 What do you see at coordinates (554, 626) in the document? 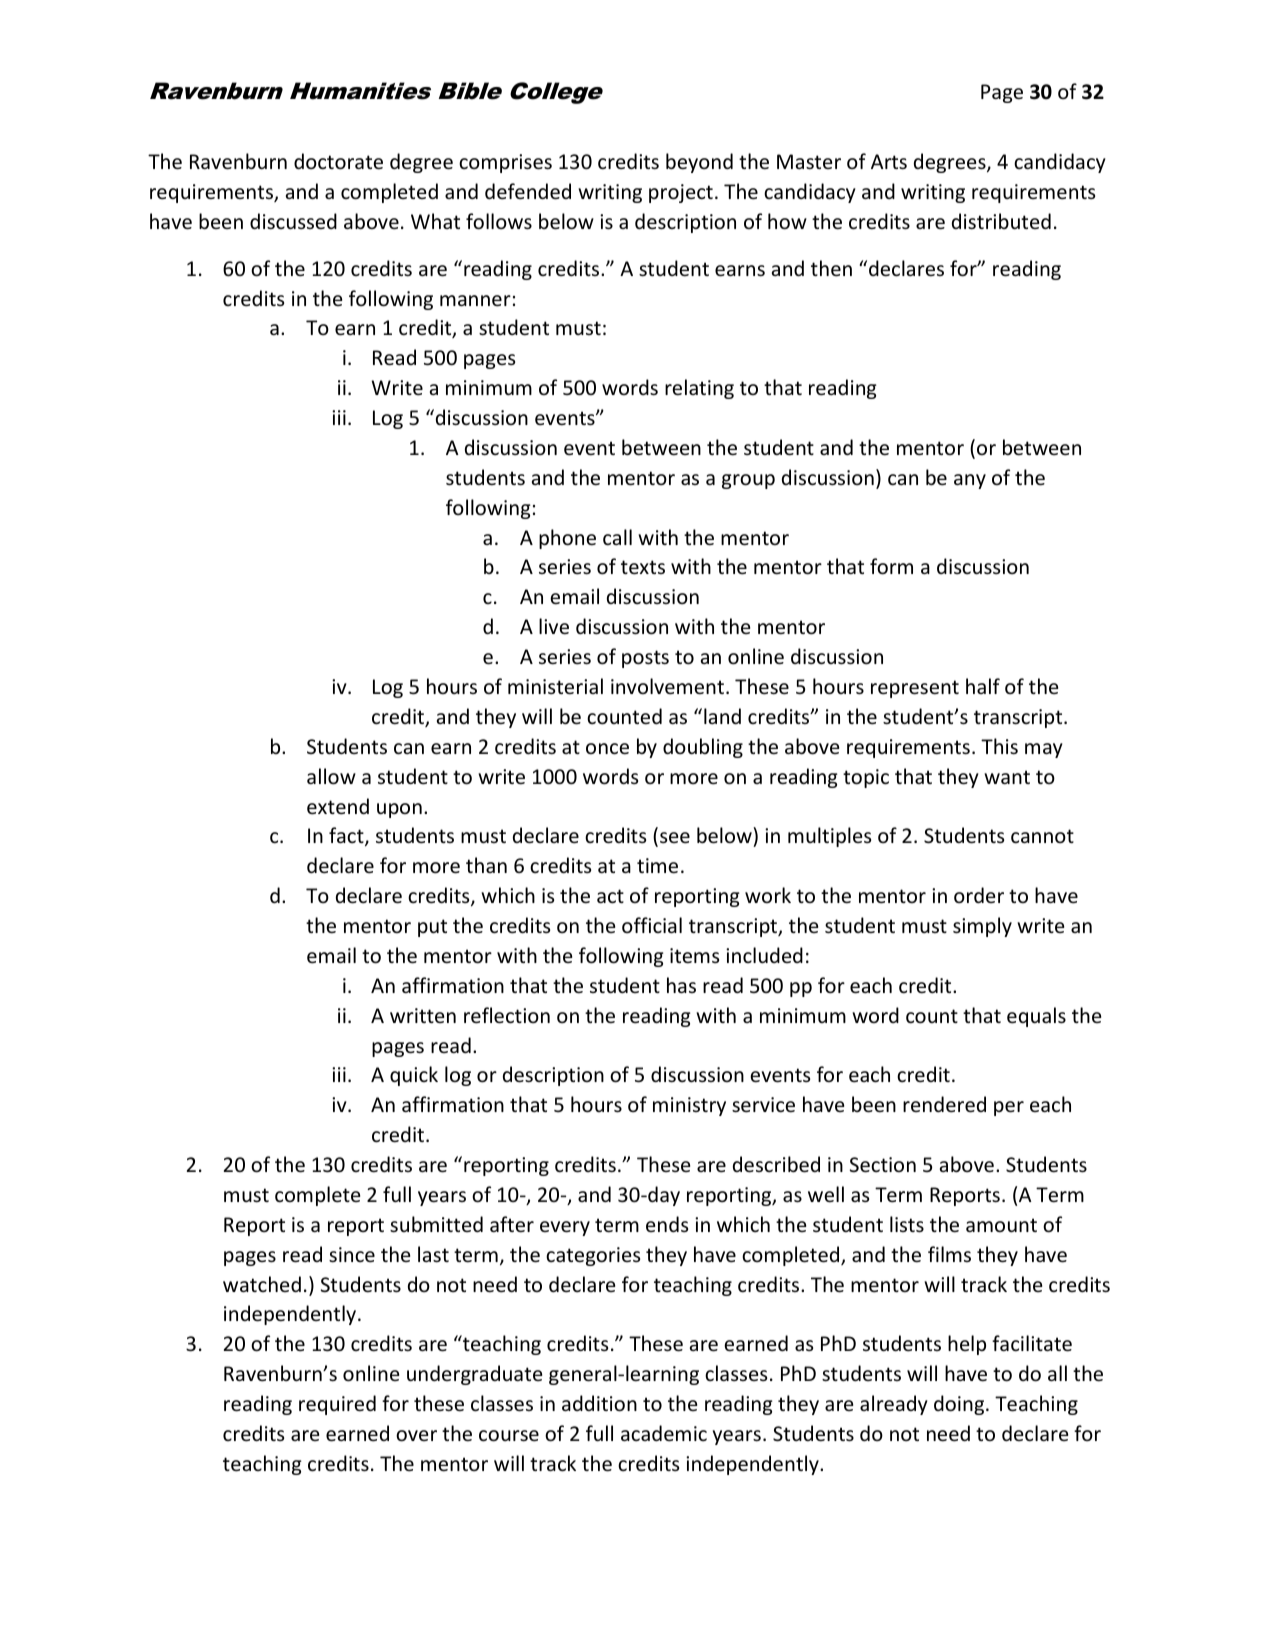
I see `live` at bounding box center [554, 626].
